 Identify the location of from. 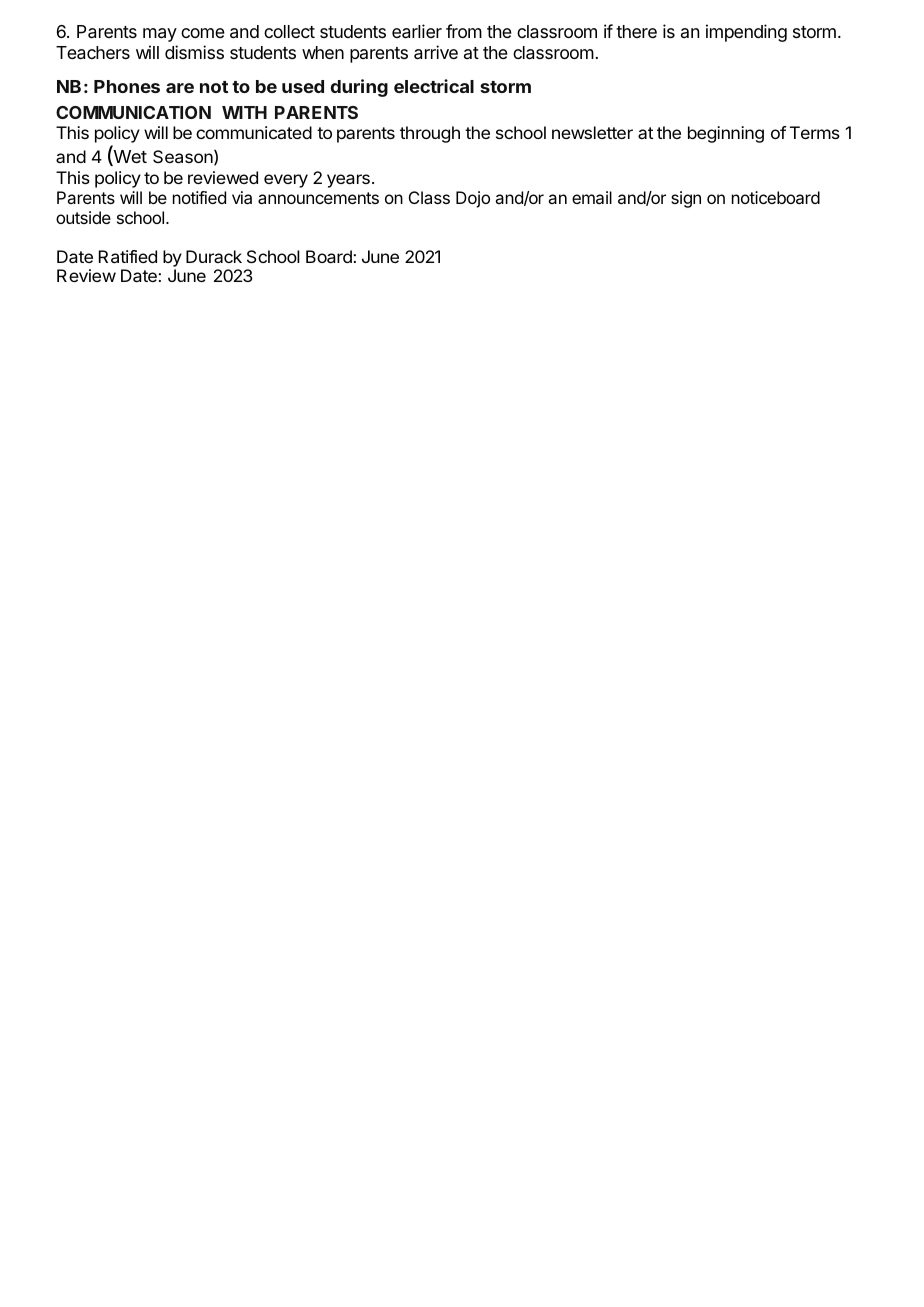
(464, 31).
